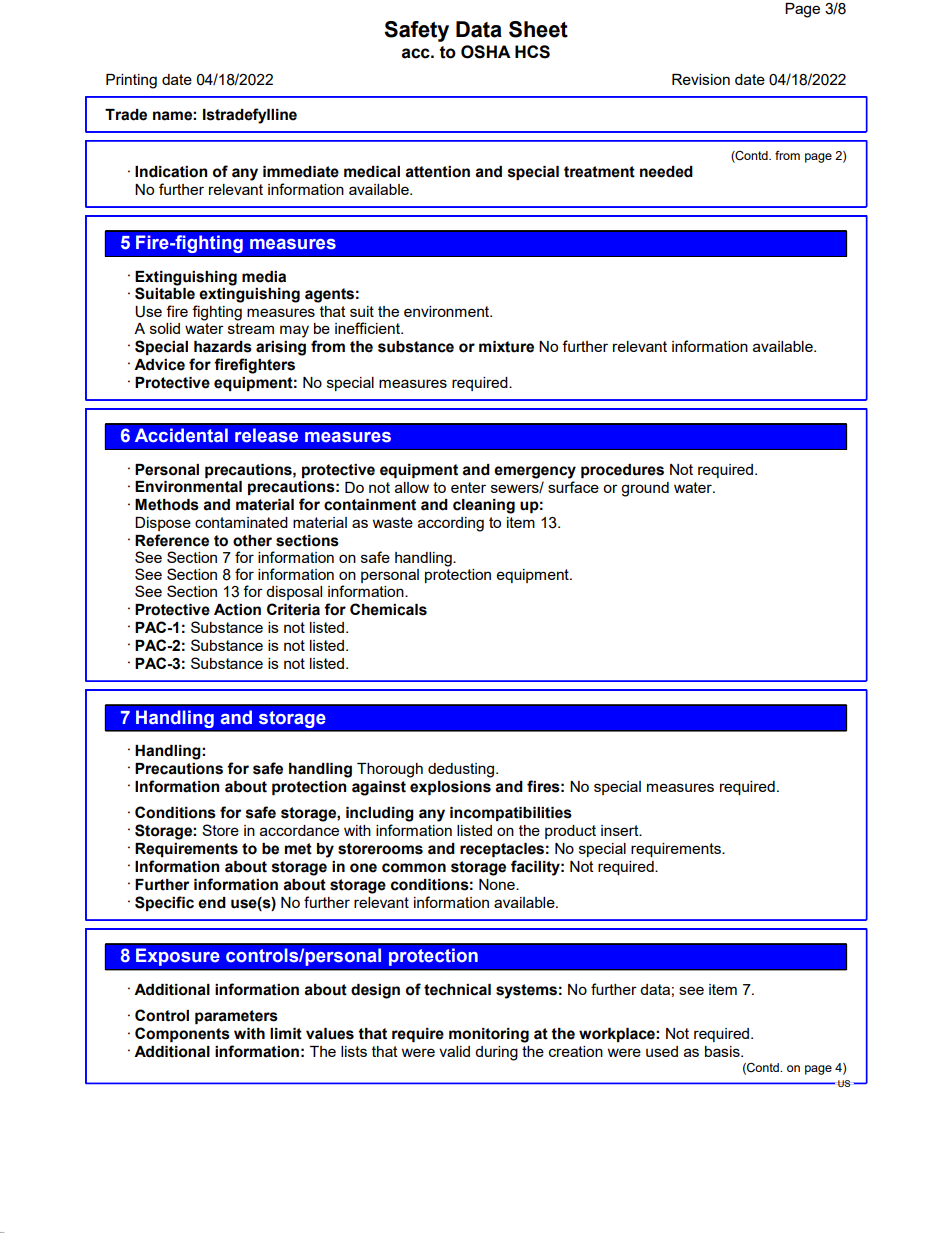 The width and height of the screenshot is (952, 1233). I want to click on end, so click(212, 903).
